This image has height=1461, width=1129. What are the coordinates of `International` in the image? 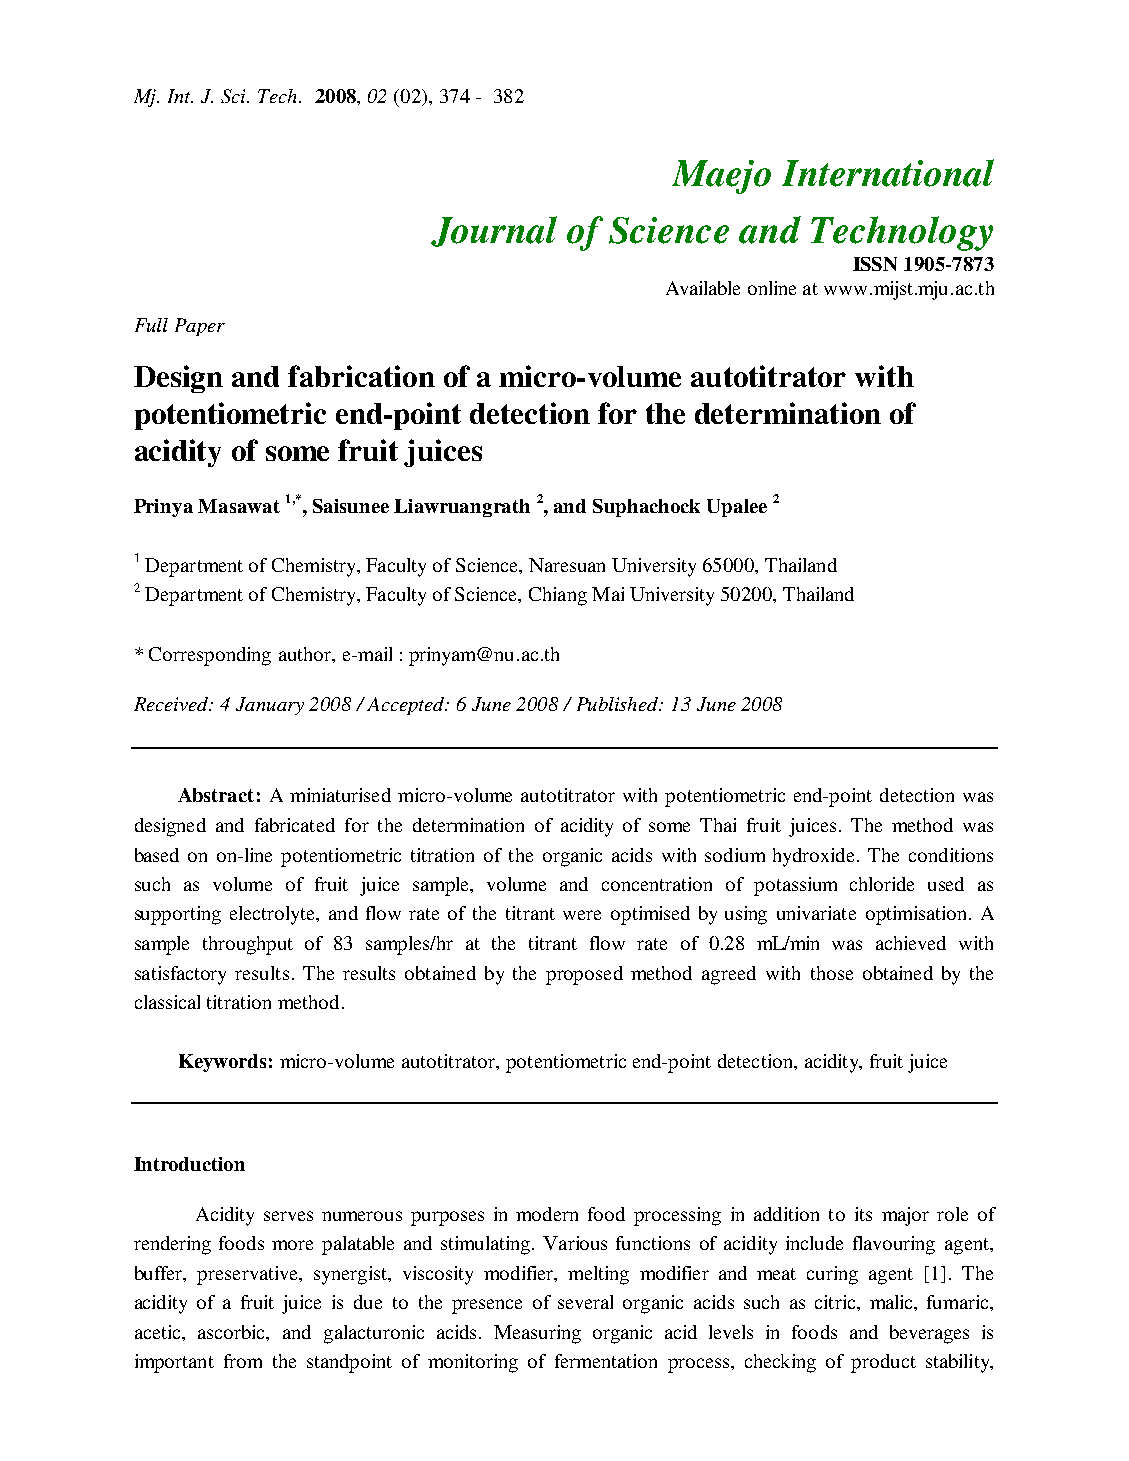 It's located at (888, 173).
